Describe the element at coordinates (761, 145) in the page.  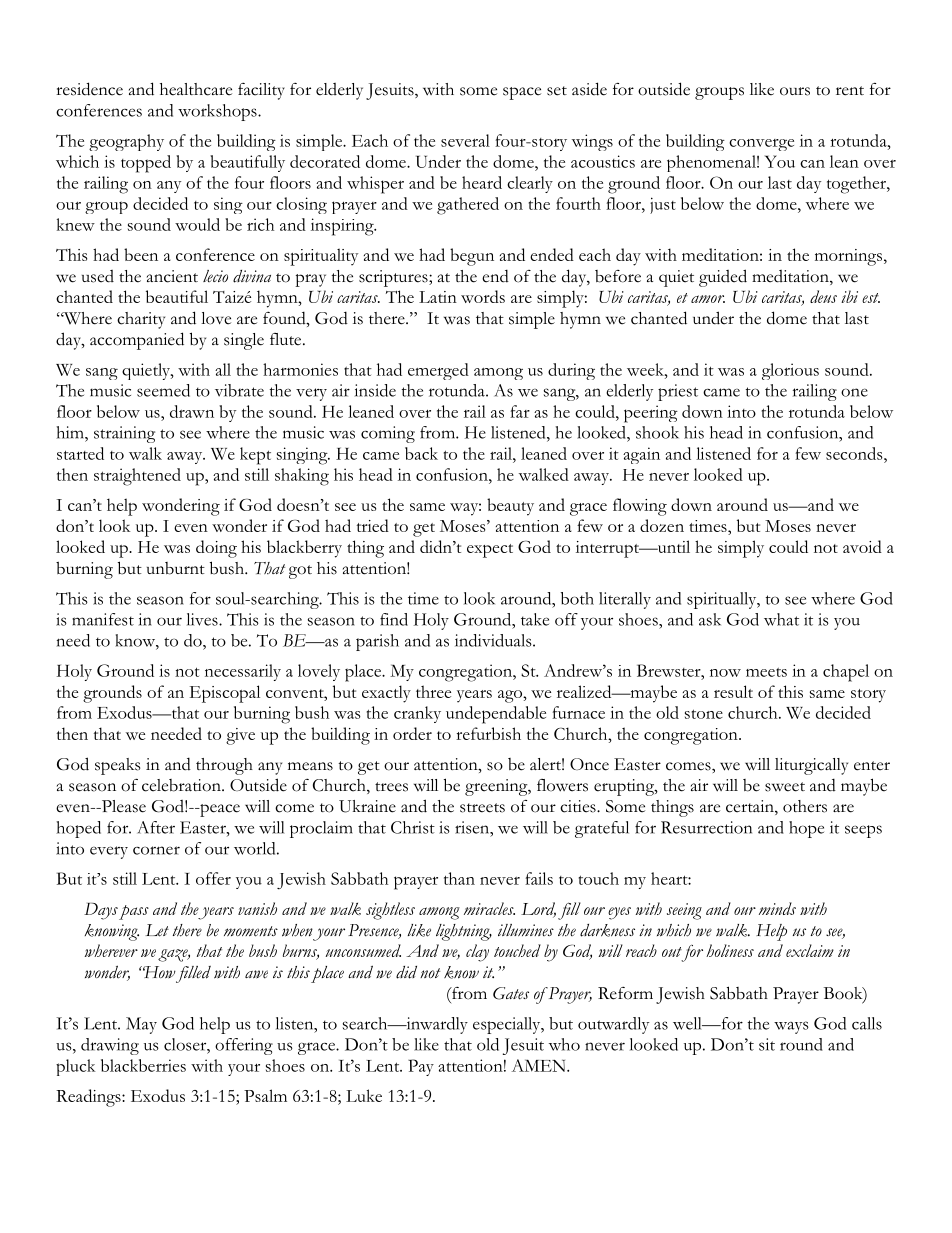
I see `converge` at that location.
